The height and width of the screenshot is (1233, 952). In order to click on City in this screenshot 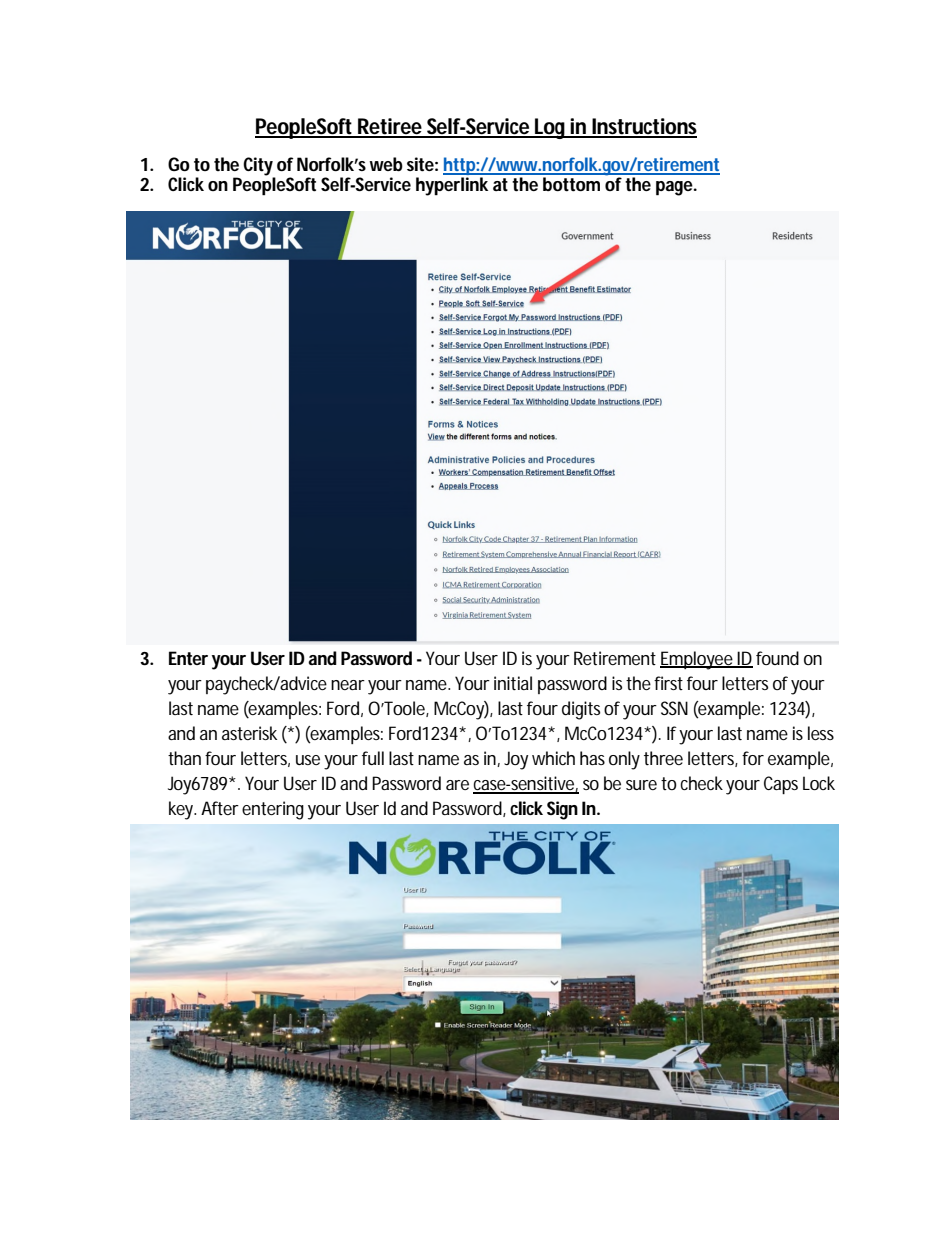, I will do `click(259, 167)`.
